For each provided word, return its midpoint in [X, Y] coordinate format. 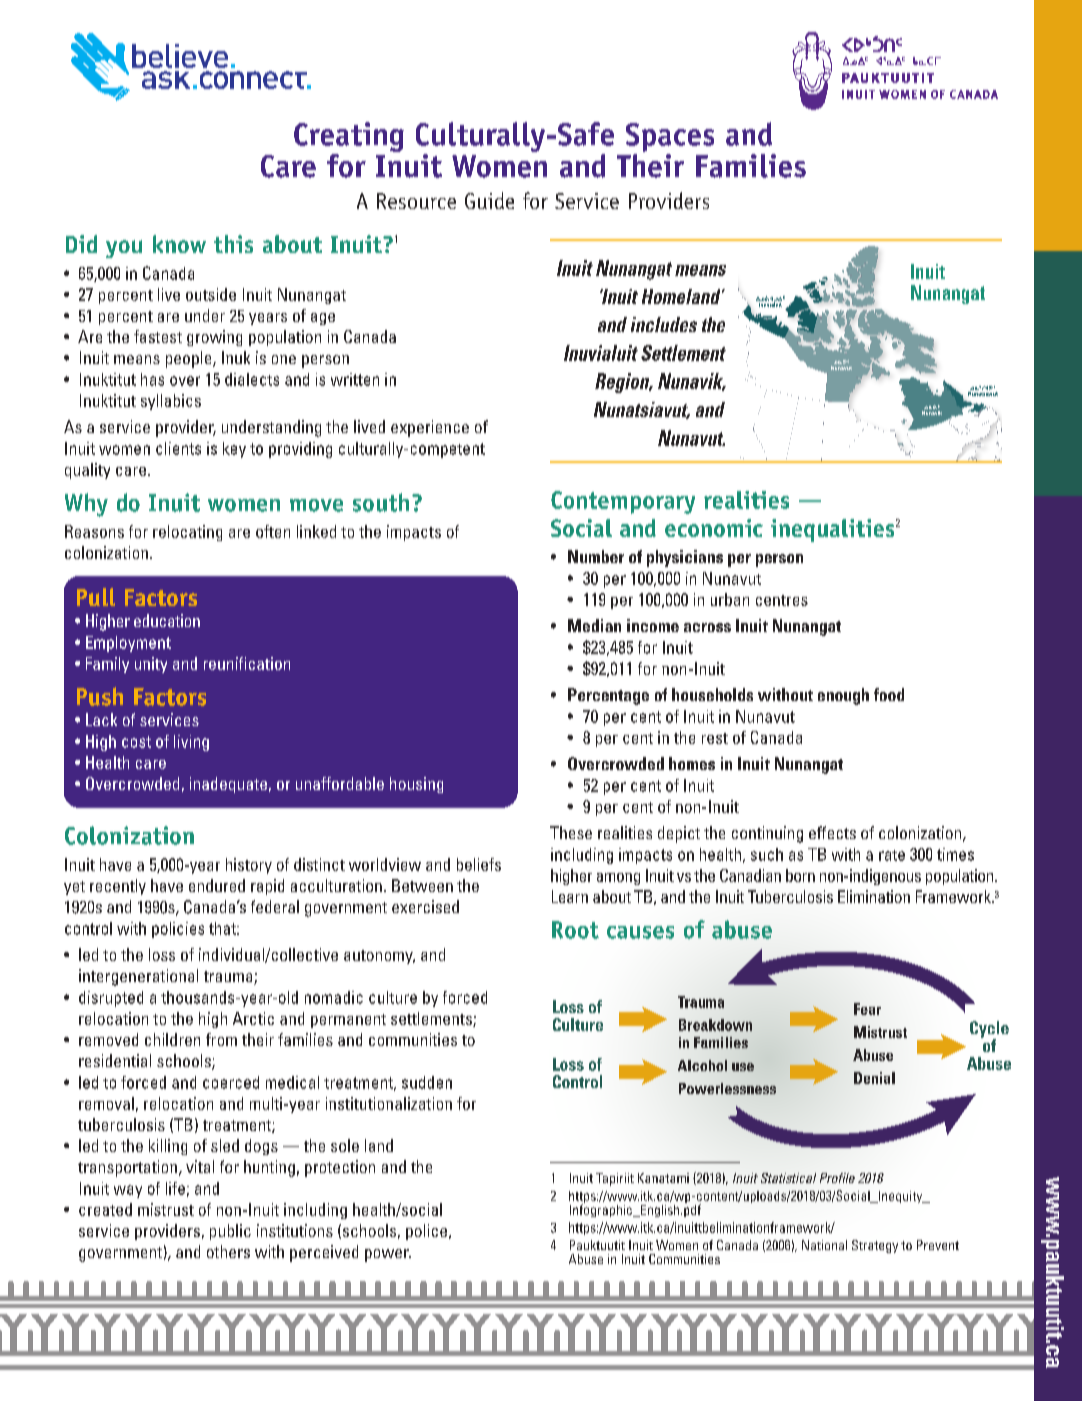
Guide [489, 200]
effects [832, 832]
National [824, 1245]
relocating [187, 533]
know [179, 244]
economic [714, 528]
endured [217, 885]
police [426, 1232]
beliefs [479, 864]
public [230, 1232]
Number [596, 556]
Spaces [670, 137]
